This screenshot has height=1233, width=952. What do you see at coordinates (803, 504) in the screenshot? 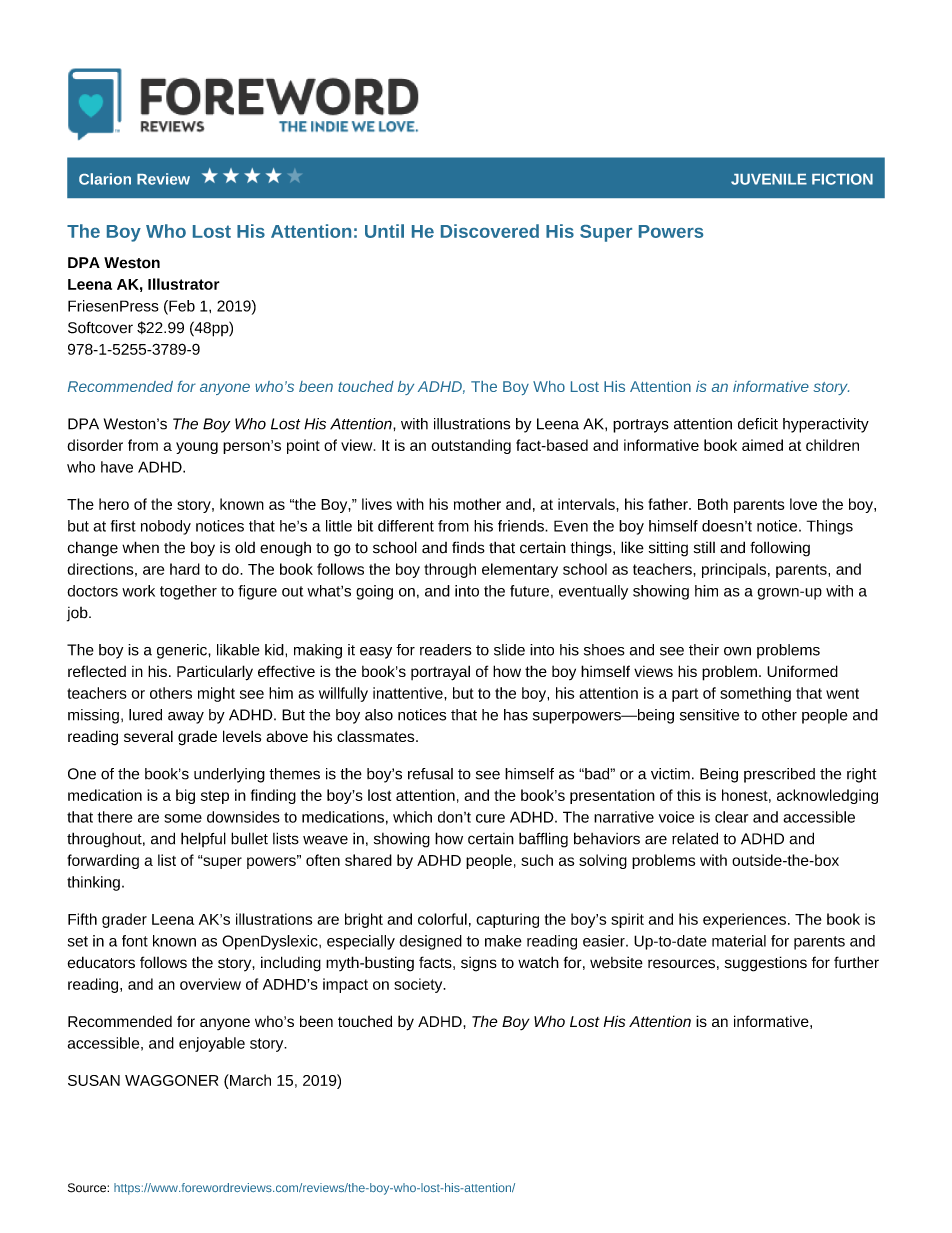
I see `love` at bounding box center [803, 504].
